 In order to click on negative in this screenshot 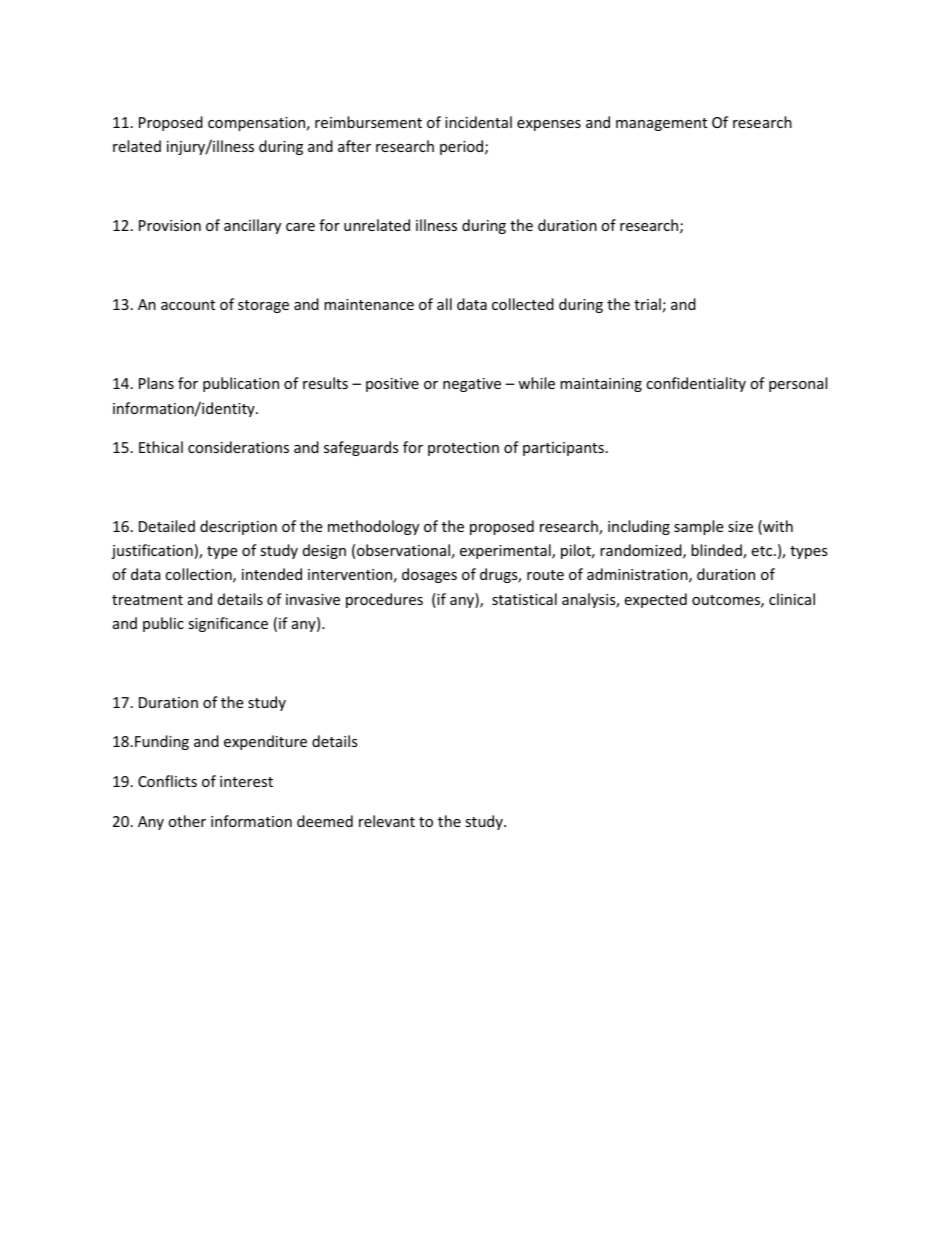, I will do `click(472, 385)`.
